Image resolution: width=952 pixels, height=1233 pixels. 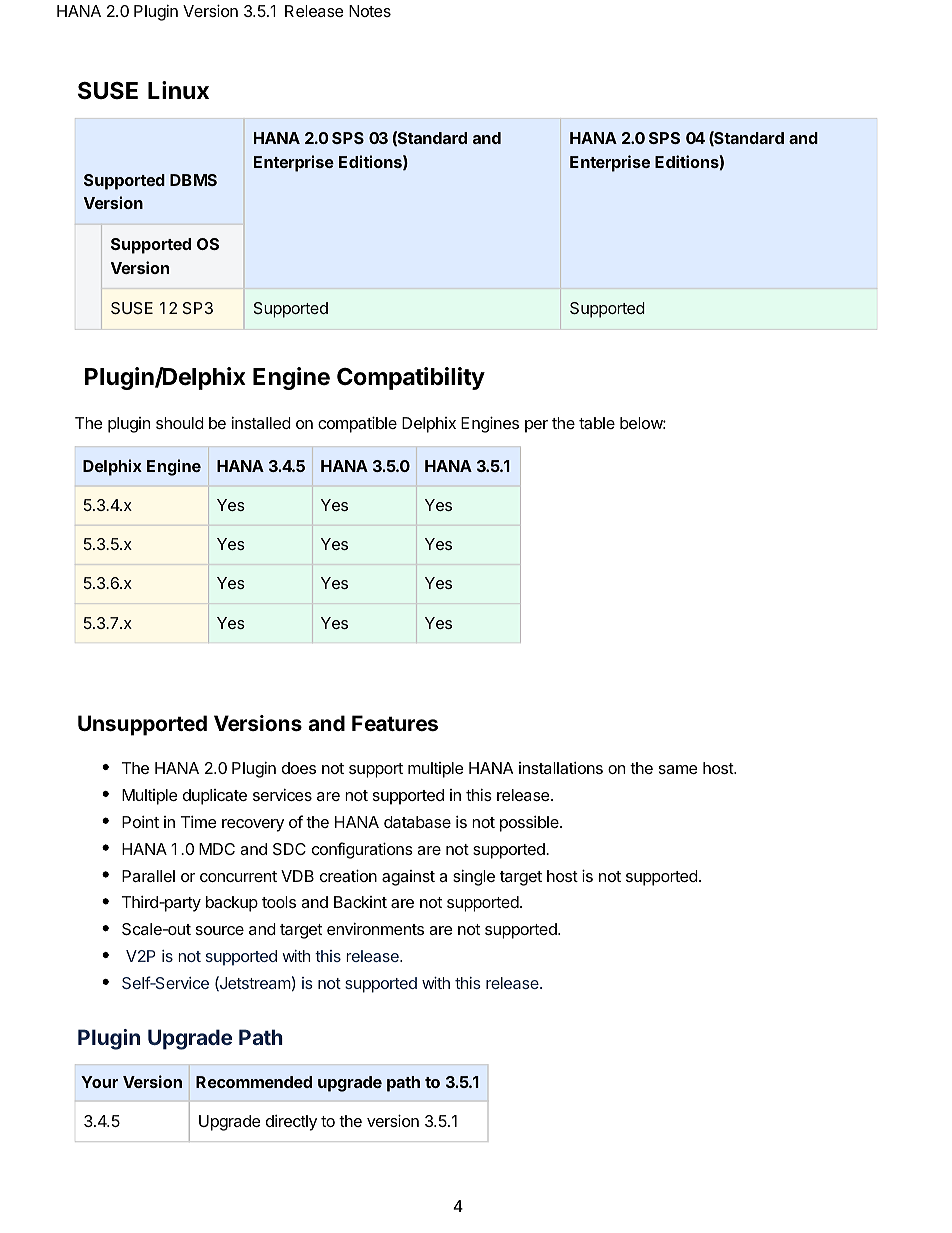 What do you see at coordinates (597, 423) in the page?
I see `table` at bounding box center [597, 423].
